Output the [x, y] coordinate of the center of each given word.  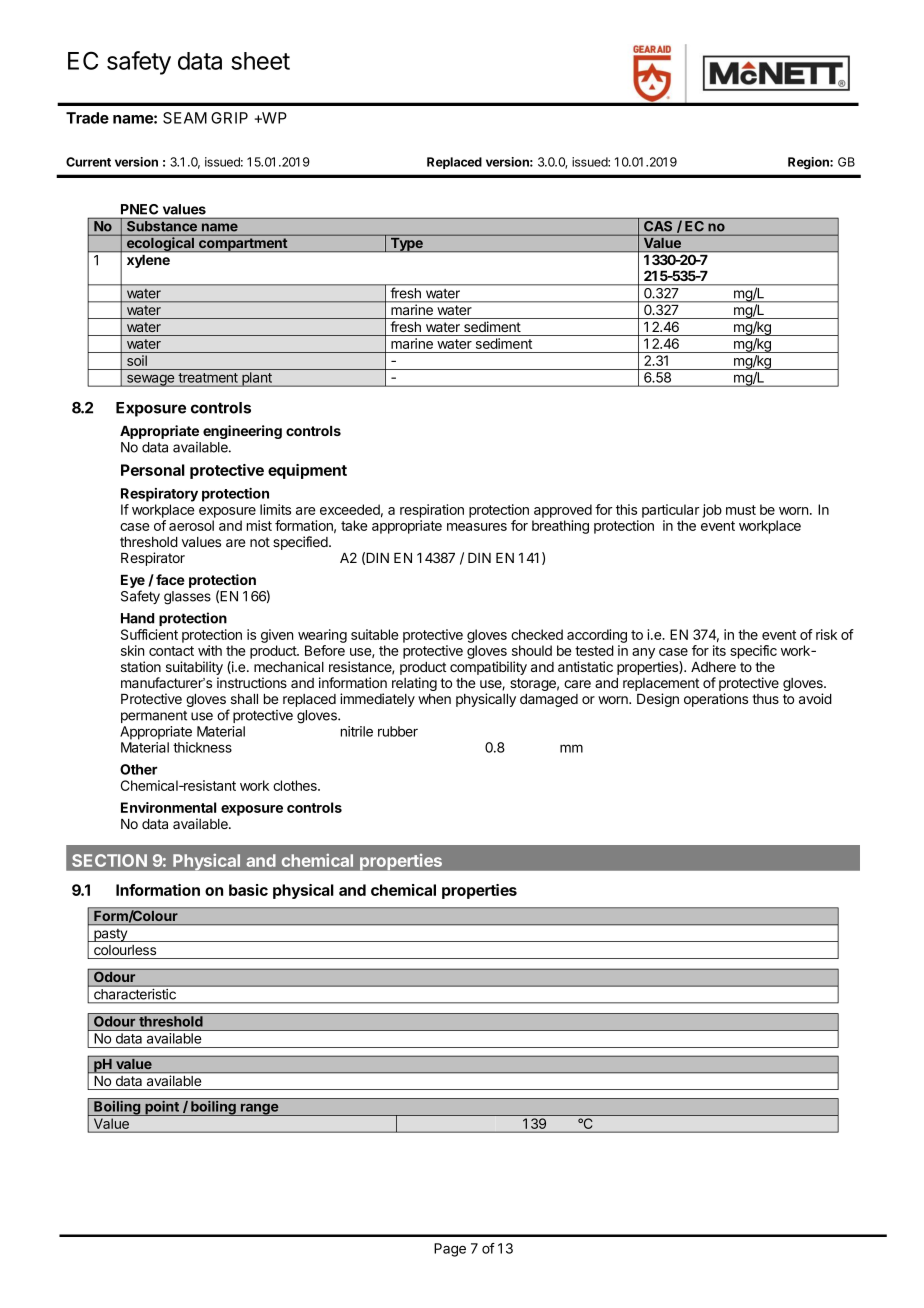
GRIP [229, 118]
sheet [260, 61]
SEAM [185, 118]
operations [716, 700]
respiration [432, 511]
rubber [398, 731]
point [162, 1108]
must [741, 510]
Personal [153, 470]
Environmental [168, 807]
